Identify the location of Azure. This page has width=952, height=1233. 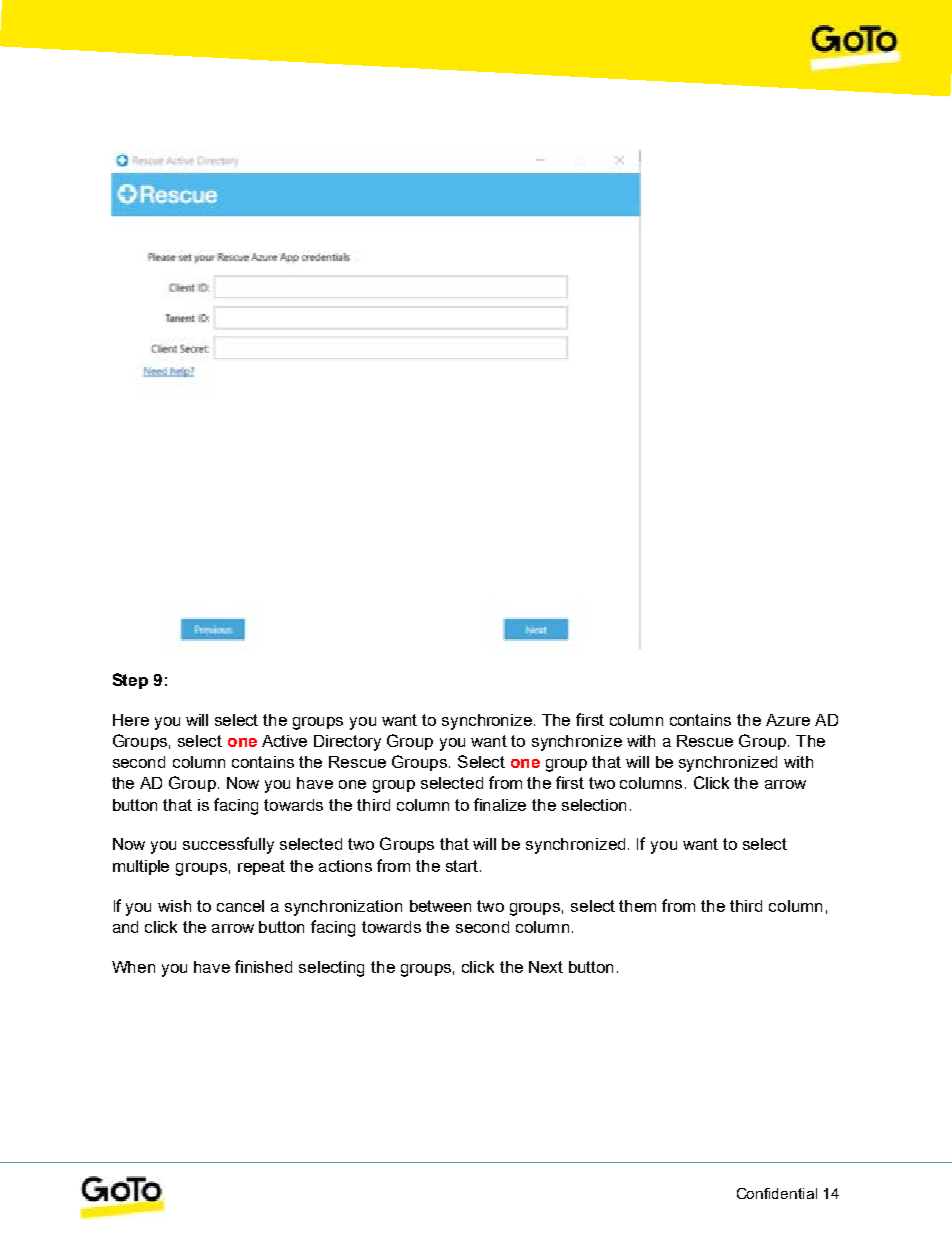
(788, 720).
